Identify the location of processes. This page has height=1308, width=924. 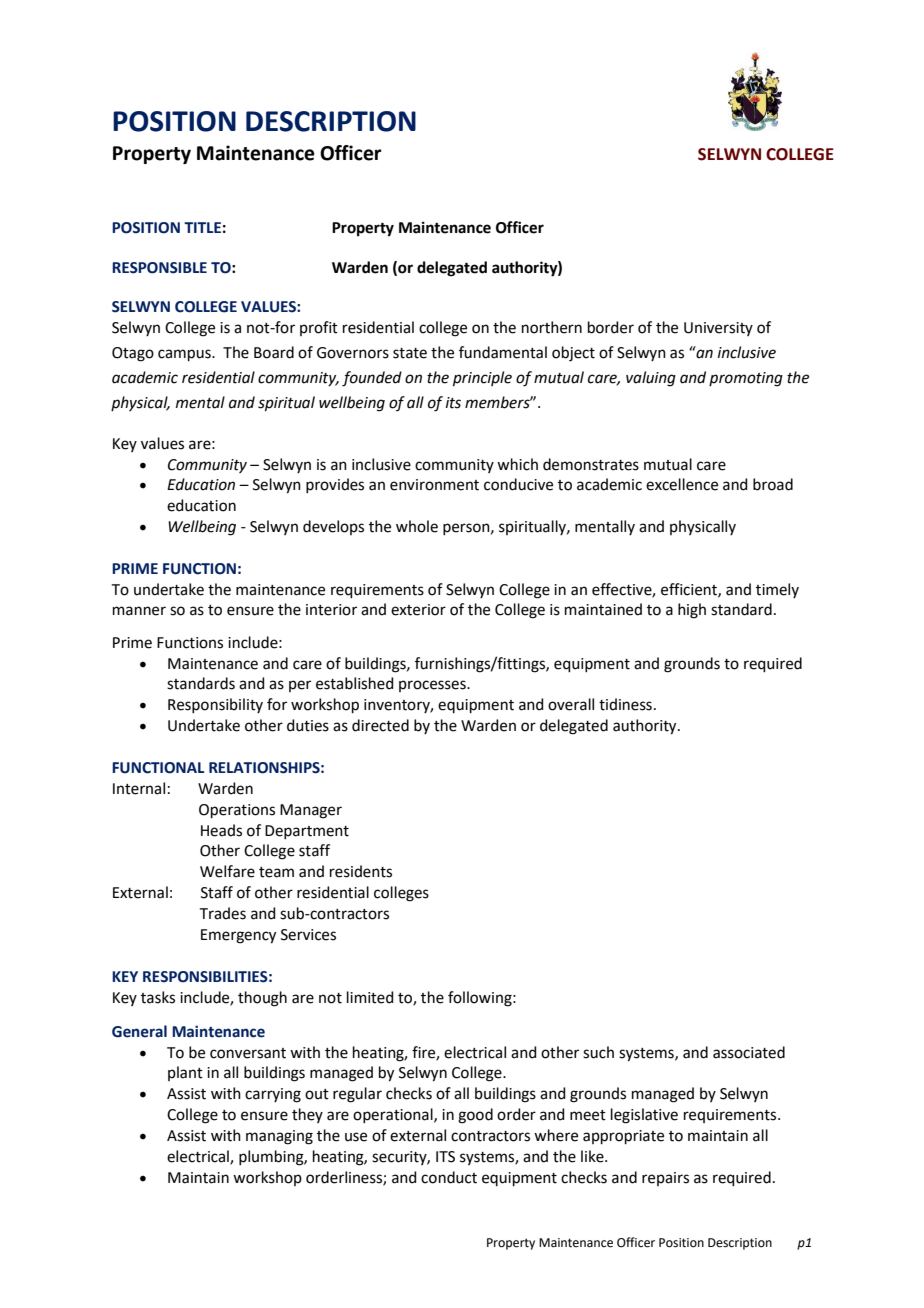
(433, 686).
